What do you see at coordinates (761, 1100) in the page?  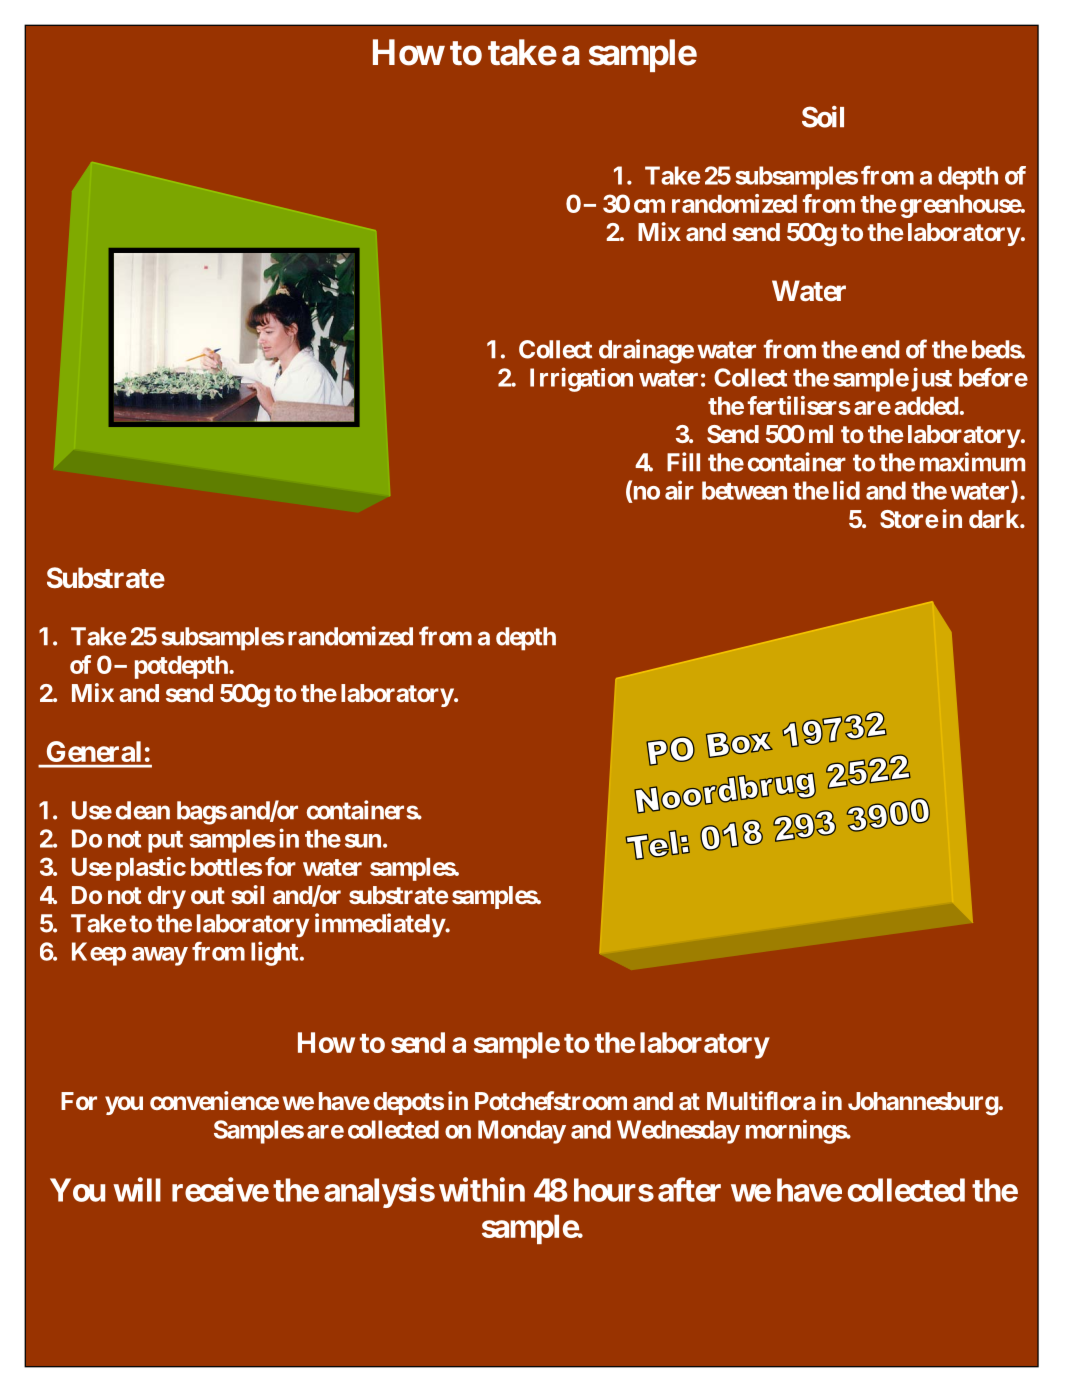 I see `Multiflora` at bounding box center [761, 1100].
